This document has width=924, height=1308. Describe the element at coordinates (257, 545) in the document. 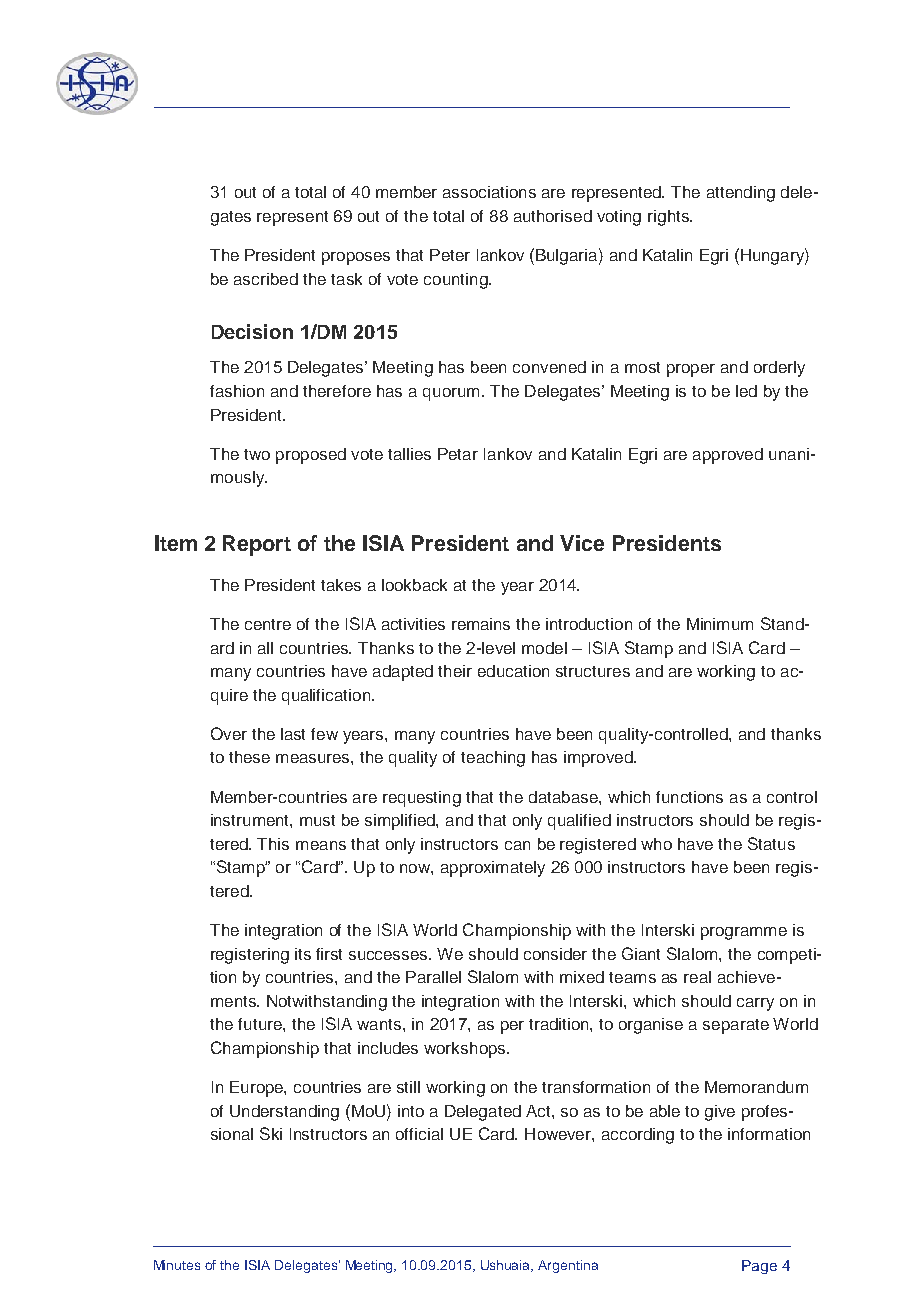

I see `Report` at that location.
